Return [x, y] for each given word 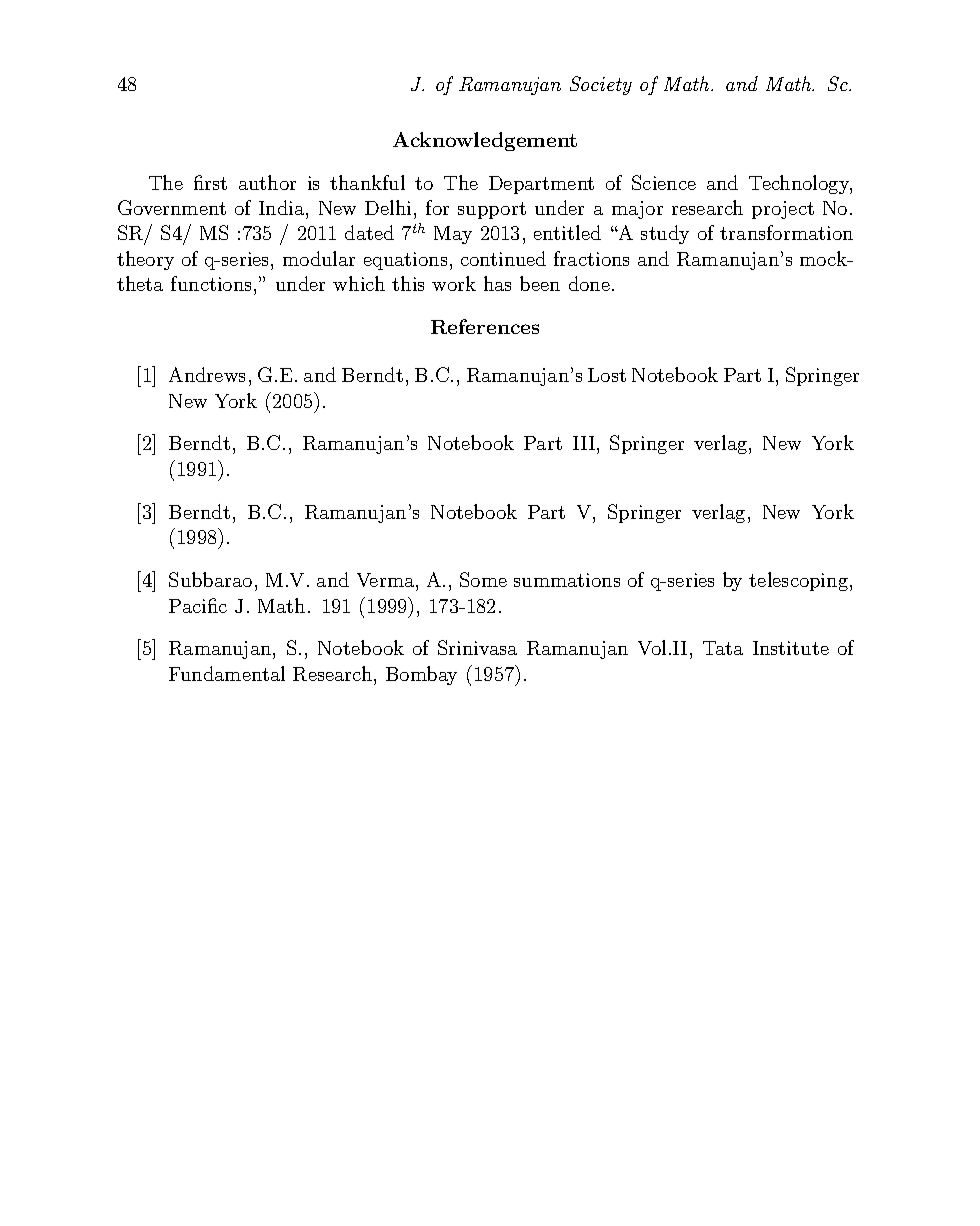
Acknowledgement [485, 141]
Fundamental [227, 673]
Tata [723, 648]
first [210, 182]
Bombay [421, 675]
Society [601, 85]
